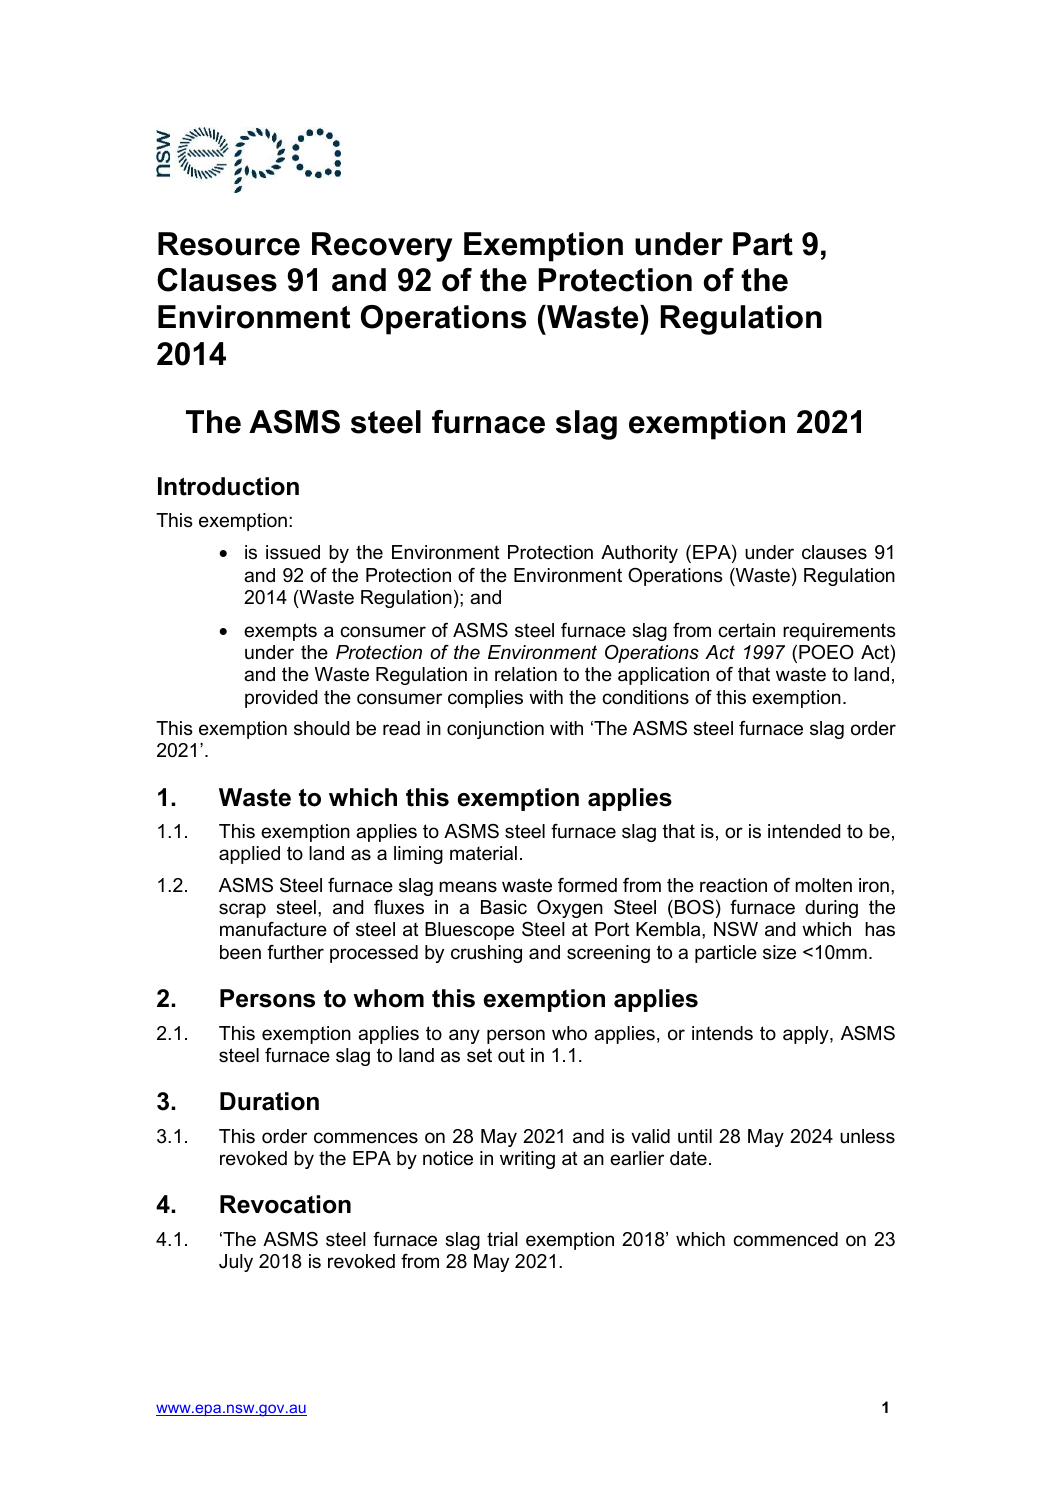 The width and height of the screenshot is (1052, 1488). I want to click on conjunction, so click(495, 730).
